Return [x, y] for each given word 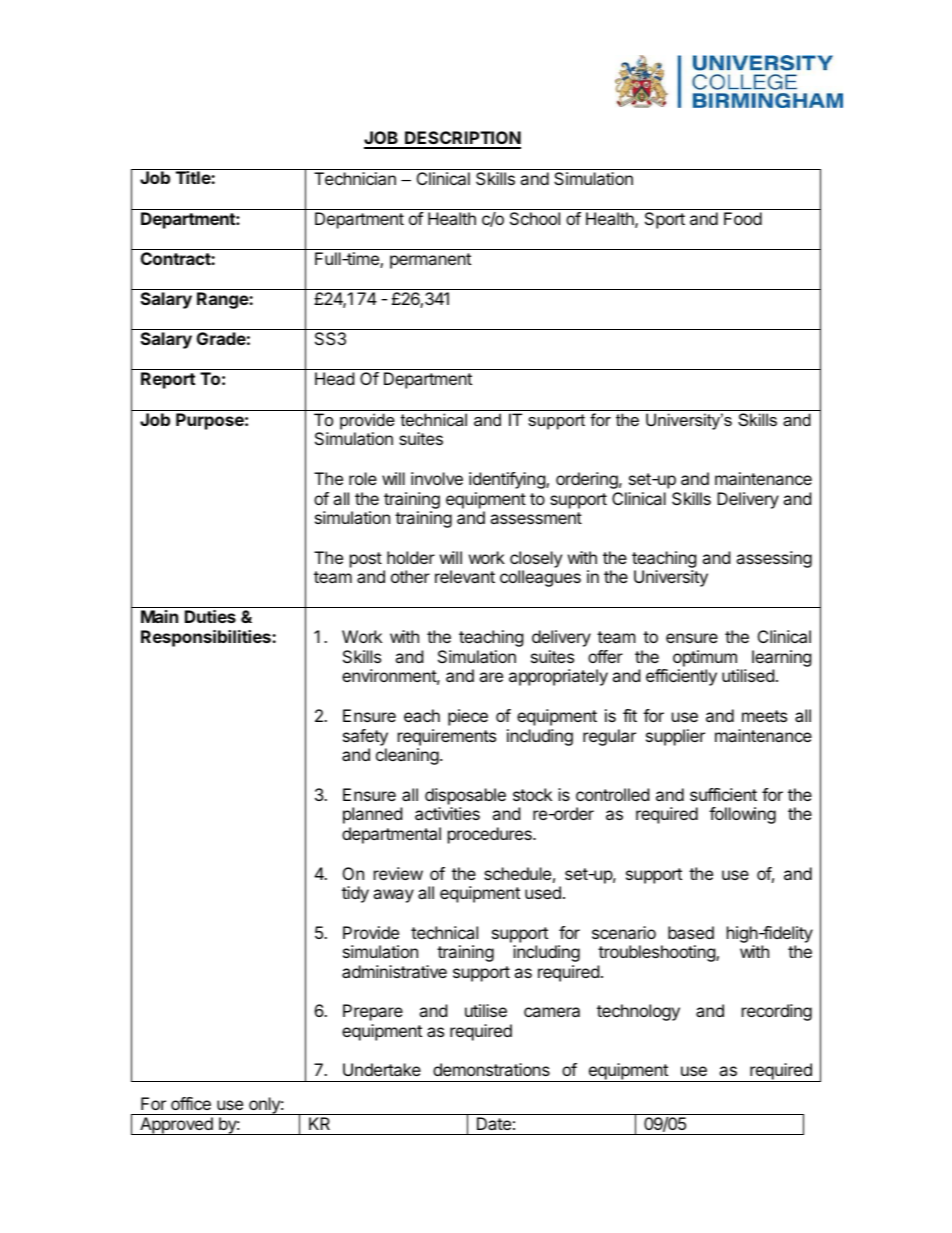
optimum [705, 658]
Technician [355, 178]
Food [743, 218]
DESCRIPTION [462, 139]
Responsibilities [207, 638]
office [191, 1103]
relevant [465, 576]
